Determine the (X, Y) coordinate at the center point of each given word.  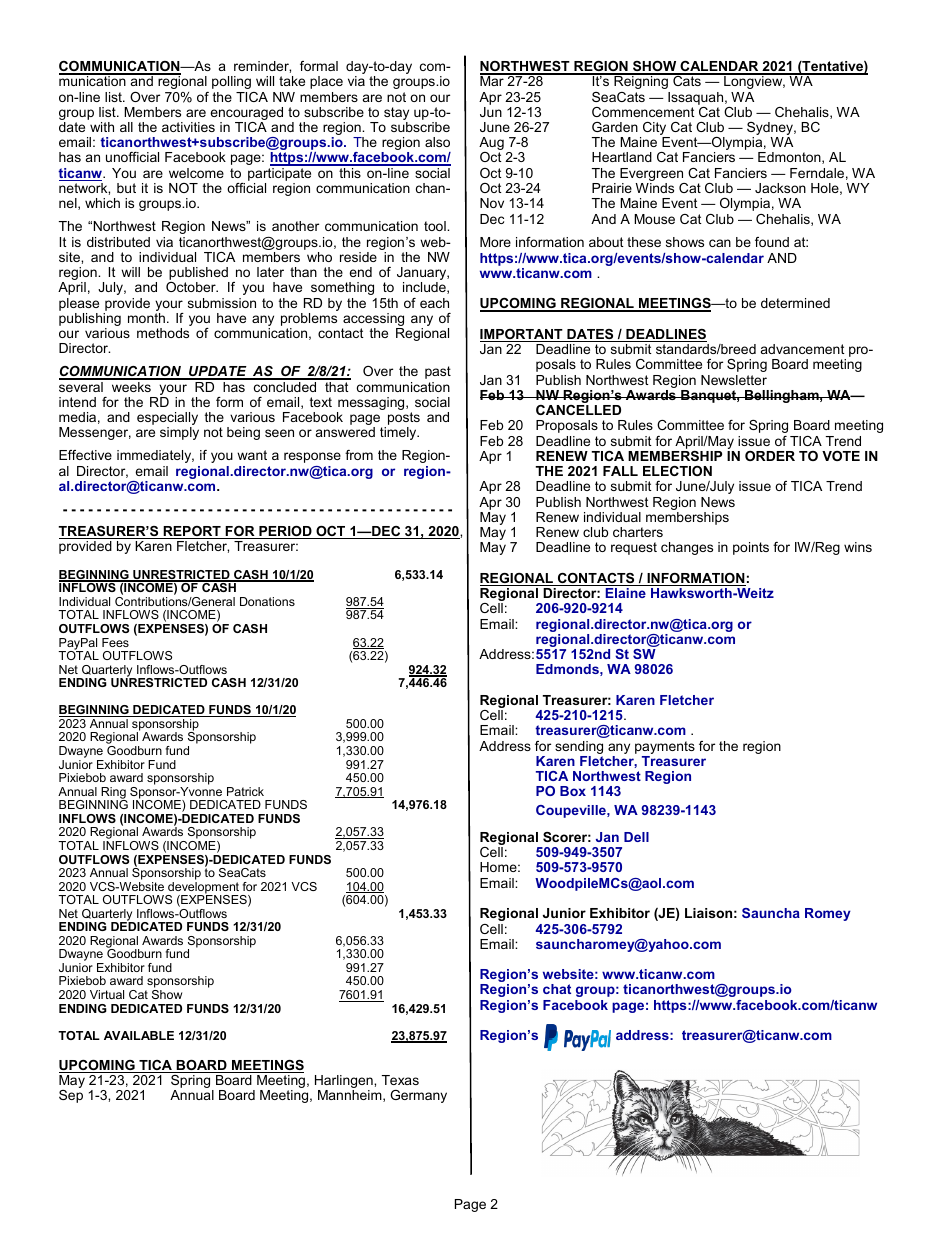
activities (188, 127)
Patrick (245, 791)
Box (573, 791)
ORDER (770, 456)
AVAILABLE (139, 1035)
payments (665, 749)
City (656, 130)
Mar (493, 80)
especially (167, 420)
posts (404, 420)
